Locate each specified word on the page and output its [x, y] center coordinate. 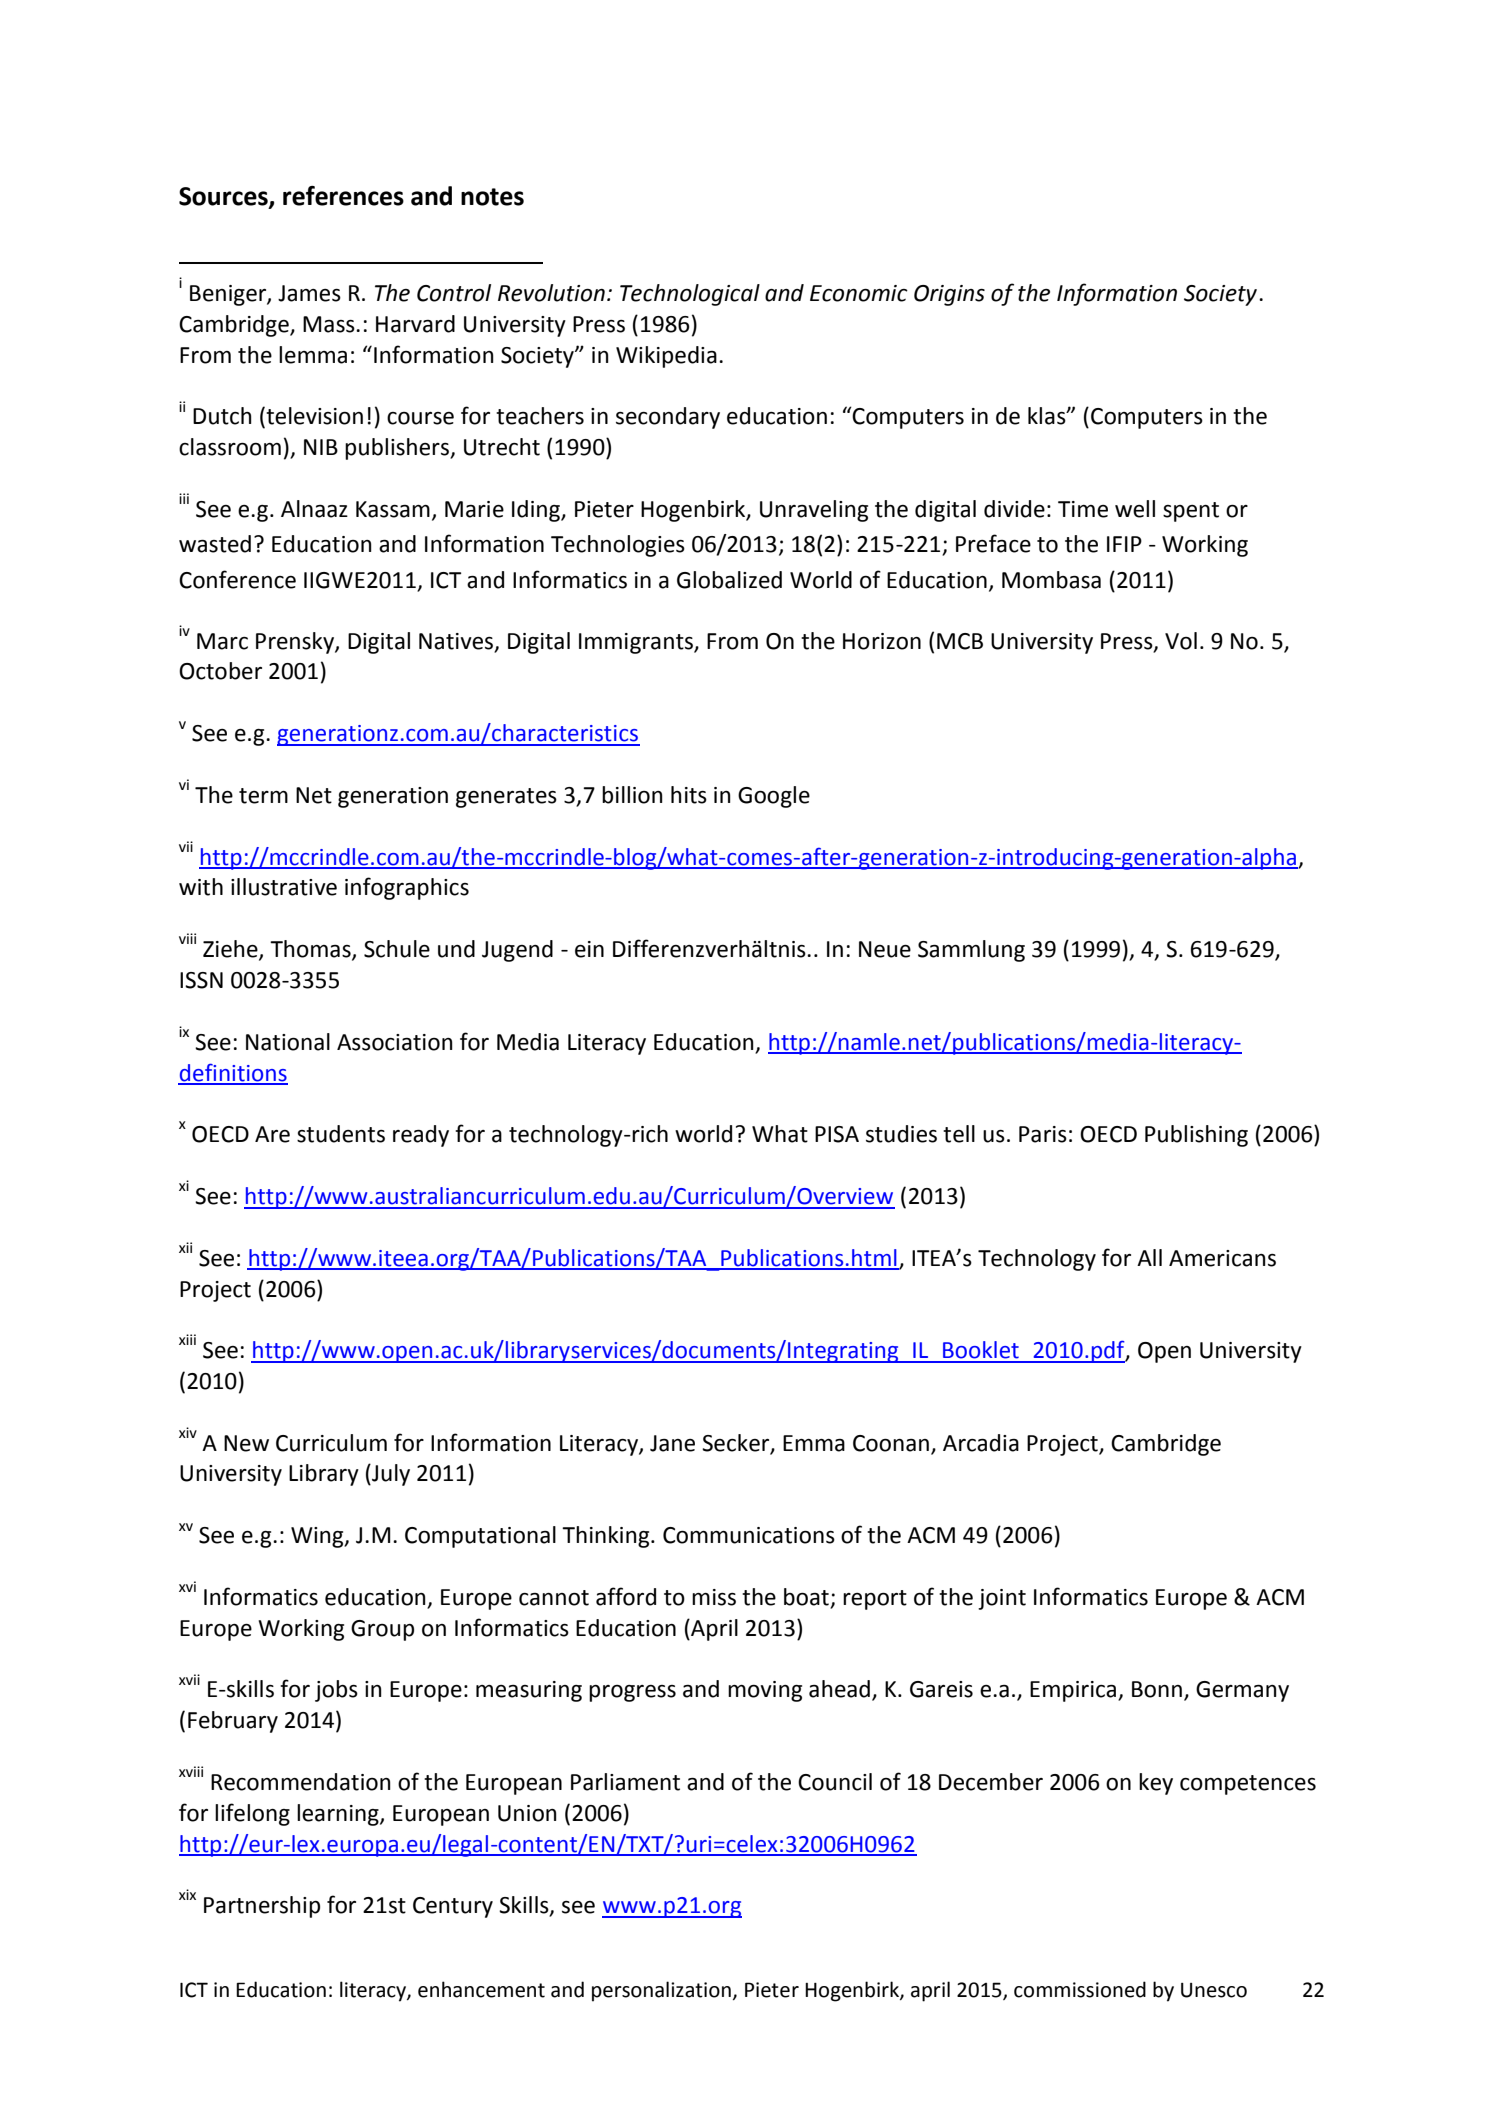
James [309, 293]
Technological [690, 295]
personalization [661, 1991]
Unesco [1214, 1990]
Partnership [262, 1907]
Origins [949, 295]
